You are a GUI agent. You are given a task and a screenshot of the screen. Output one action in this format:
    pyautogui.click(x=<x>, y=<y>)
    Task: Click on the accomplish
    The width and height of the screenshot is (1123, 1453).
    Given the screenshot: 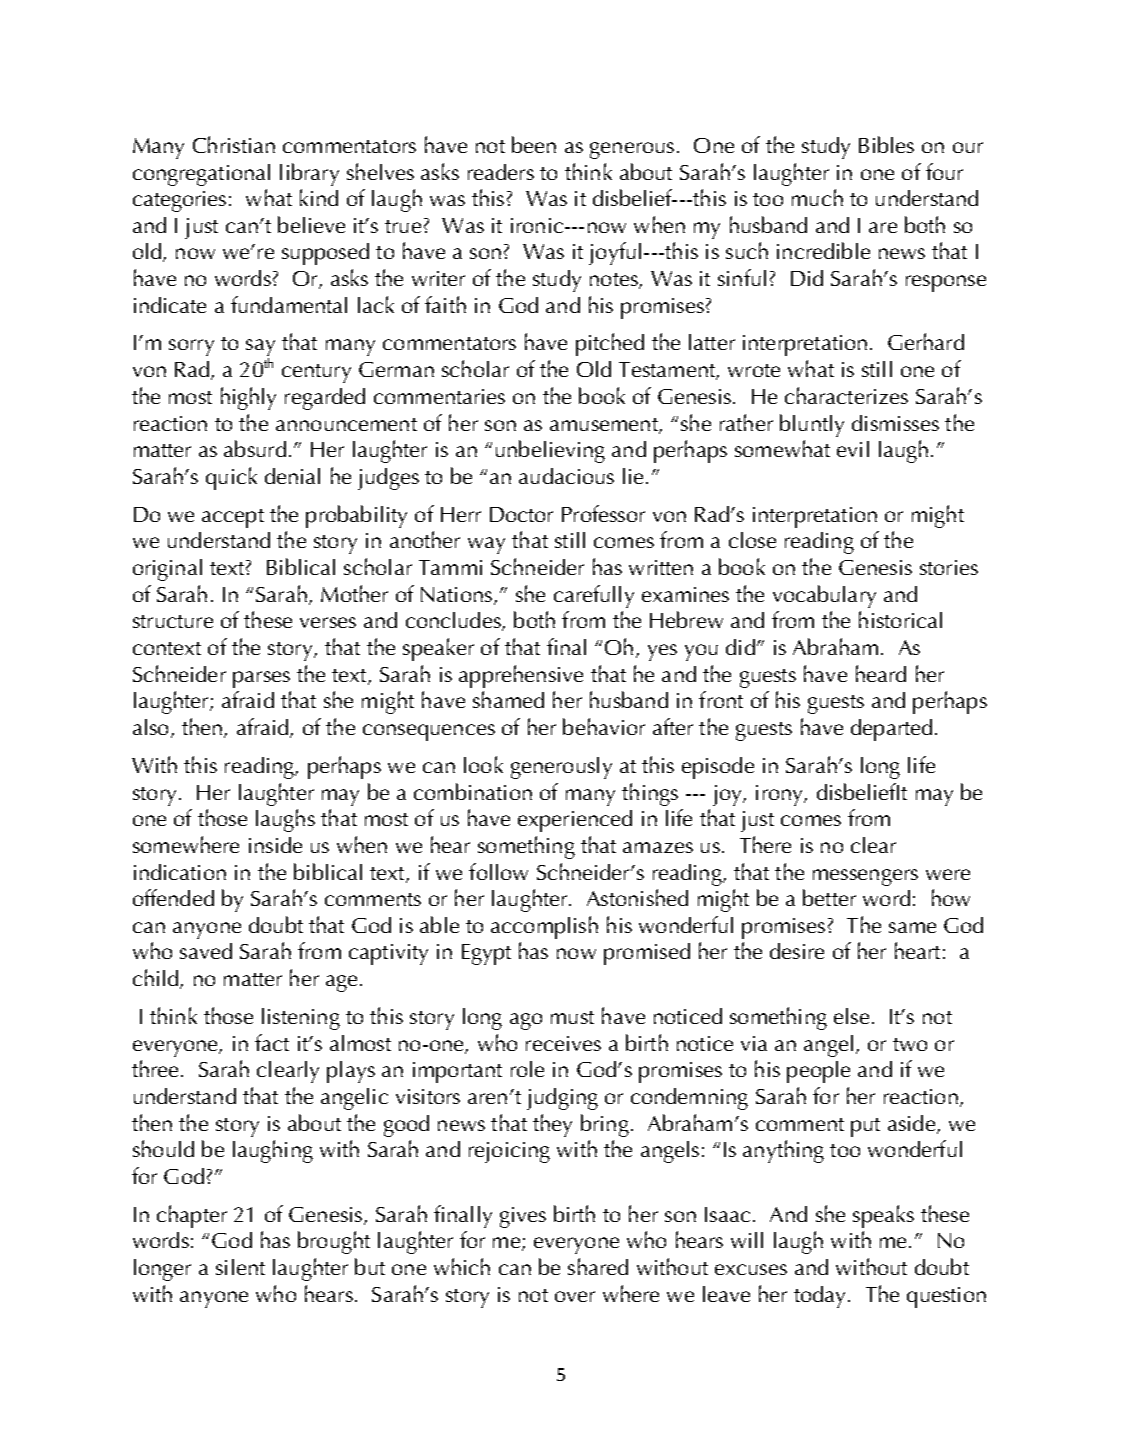 What is the action you would take?
    pyautogui.click(x=544, y=927)
